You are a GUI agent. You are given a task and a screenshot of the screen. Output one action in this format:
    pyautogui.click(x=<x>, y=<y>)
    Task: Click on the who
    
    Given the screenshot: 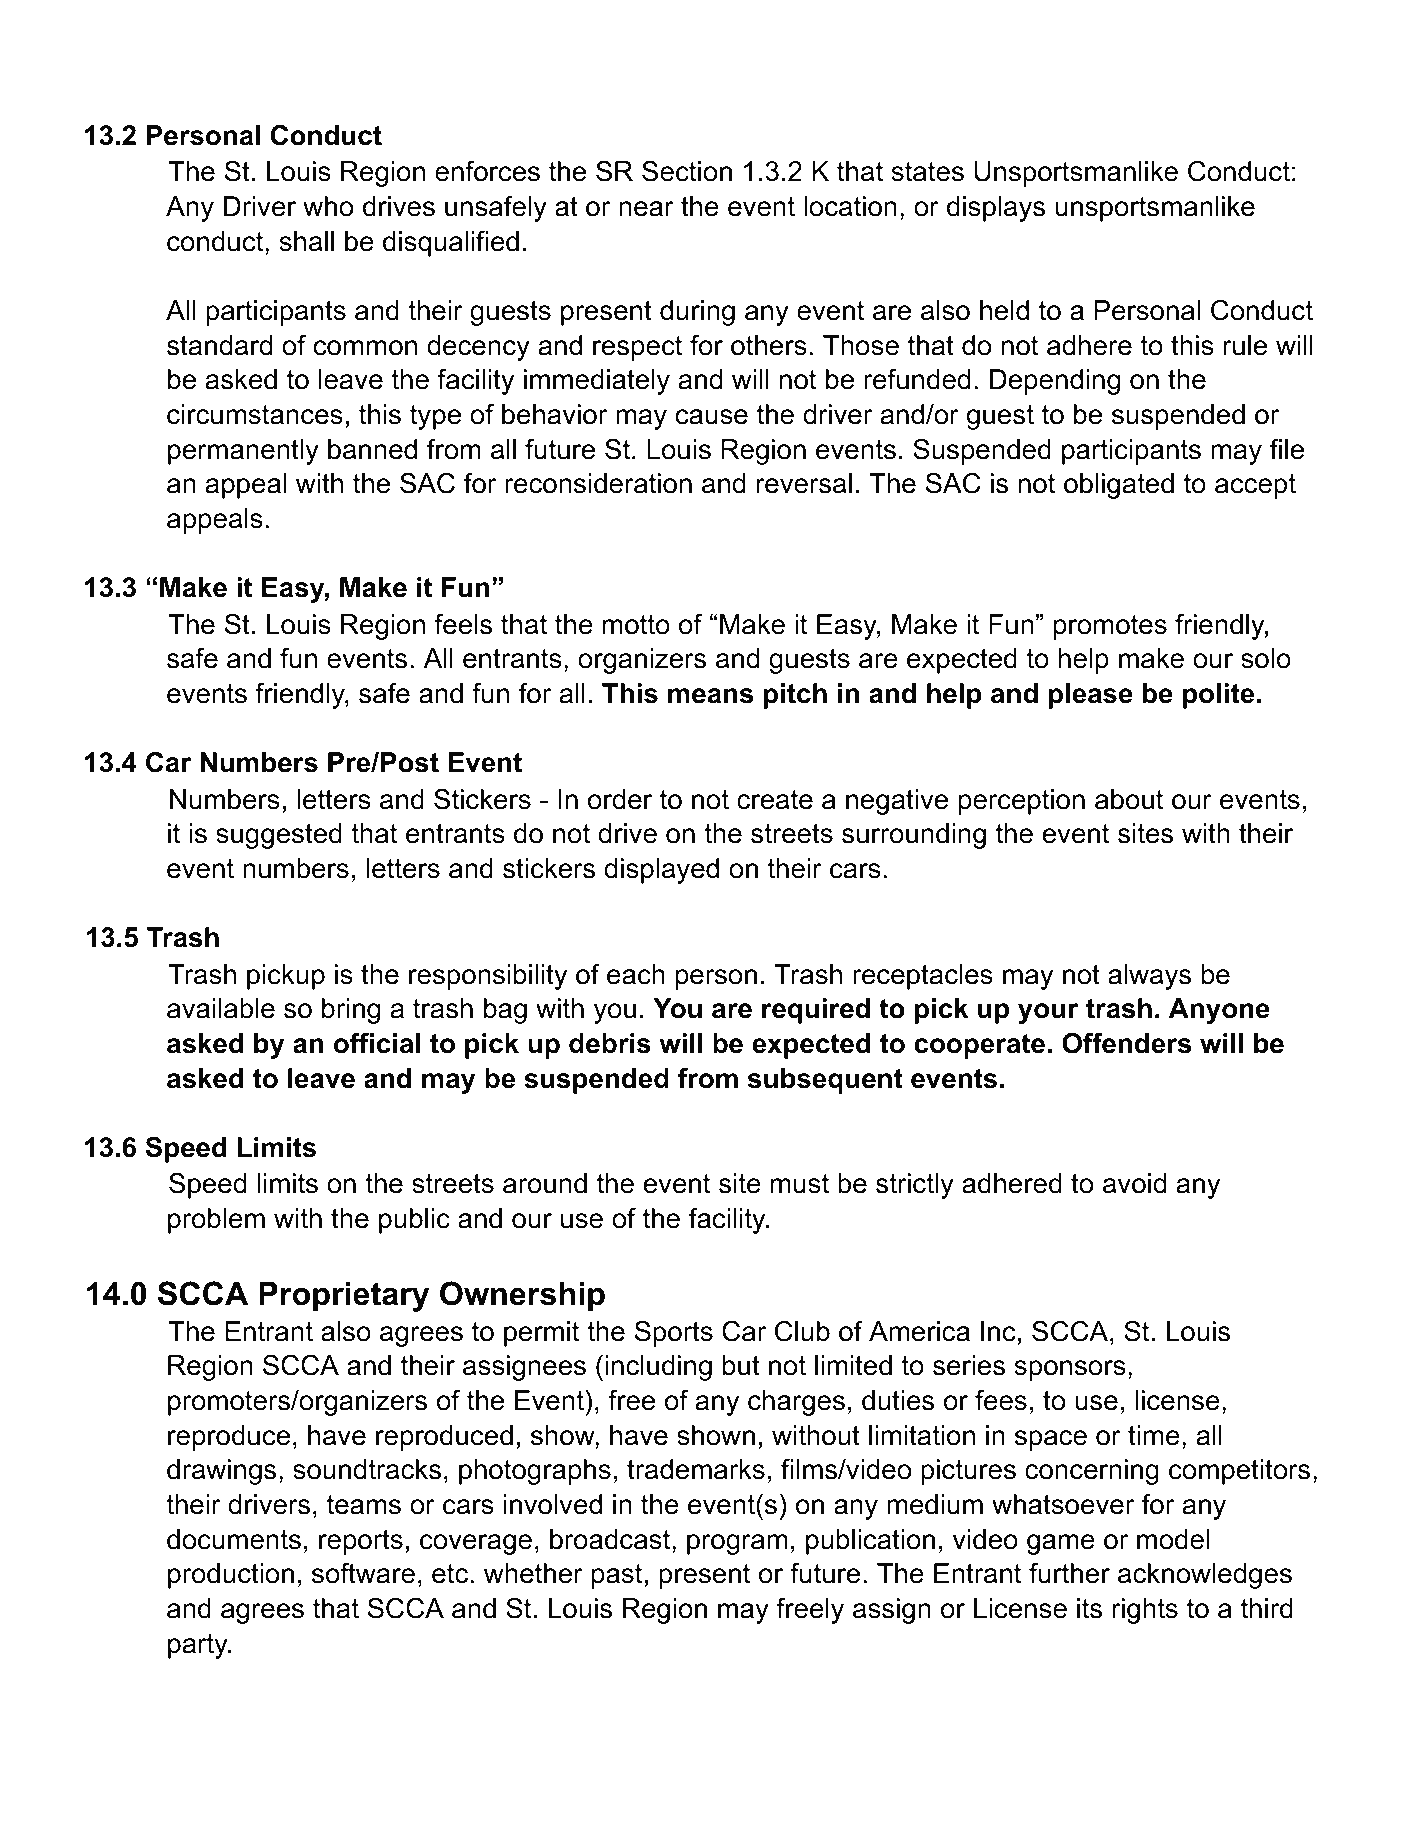 What is the action you would take?
    pyautogui.click(x=328, y=206)
